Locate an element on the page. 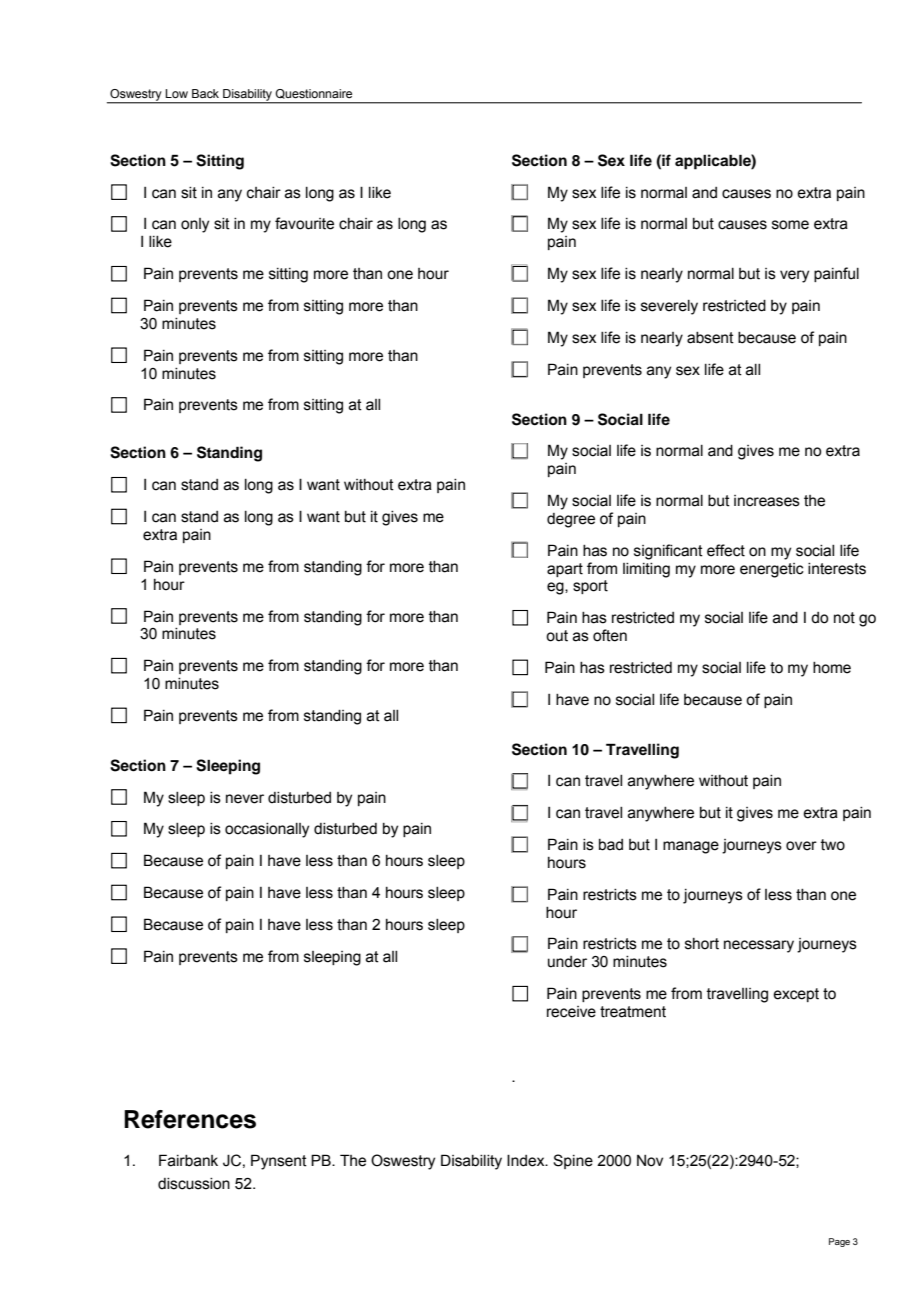  favourite is located at coordinates (304, 223).
